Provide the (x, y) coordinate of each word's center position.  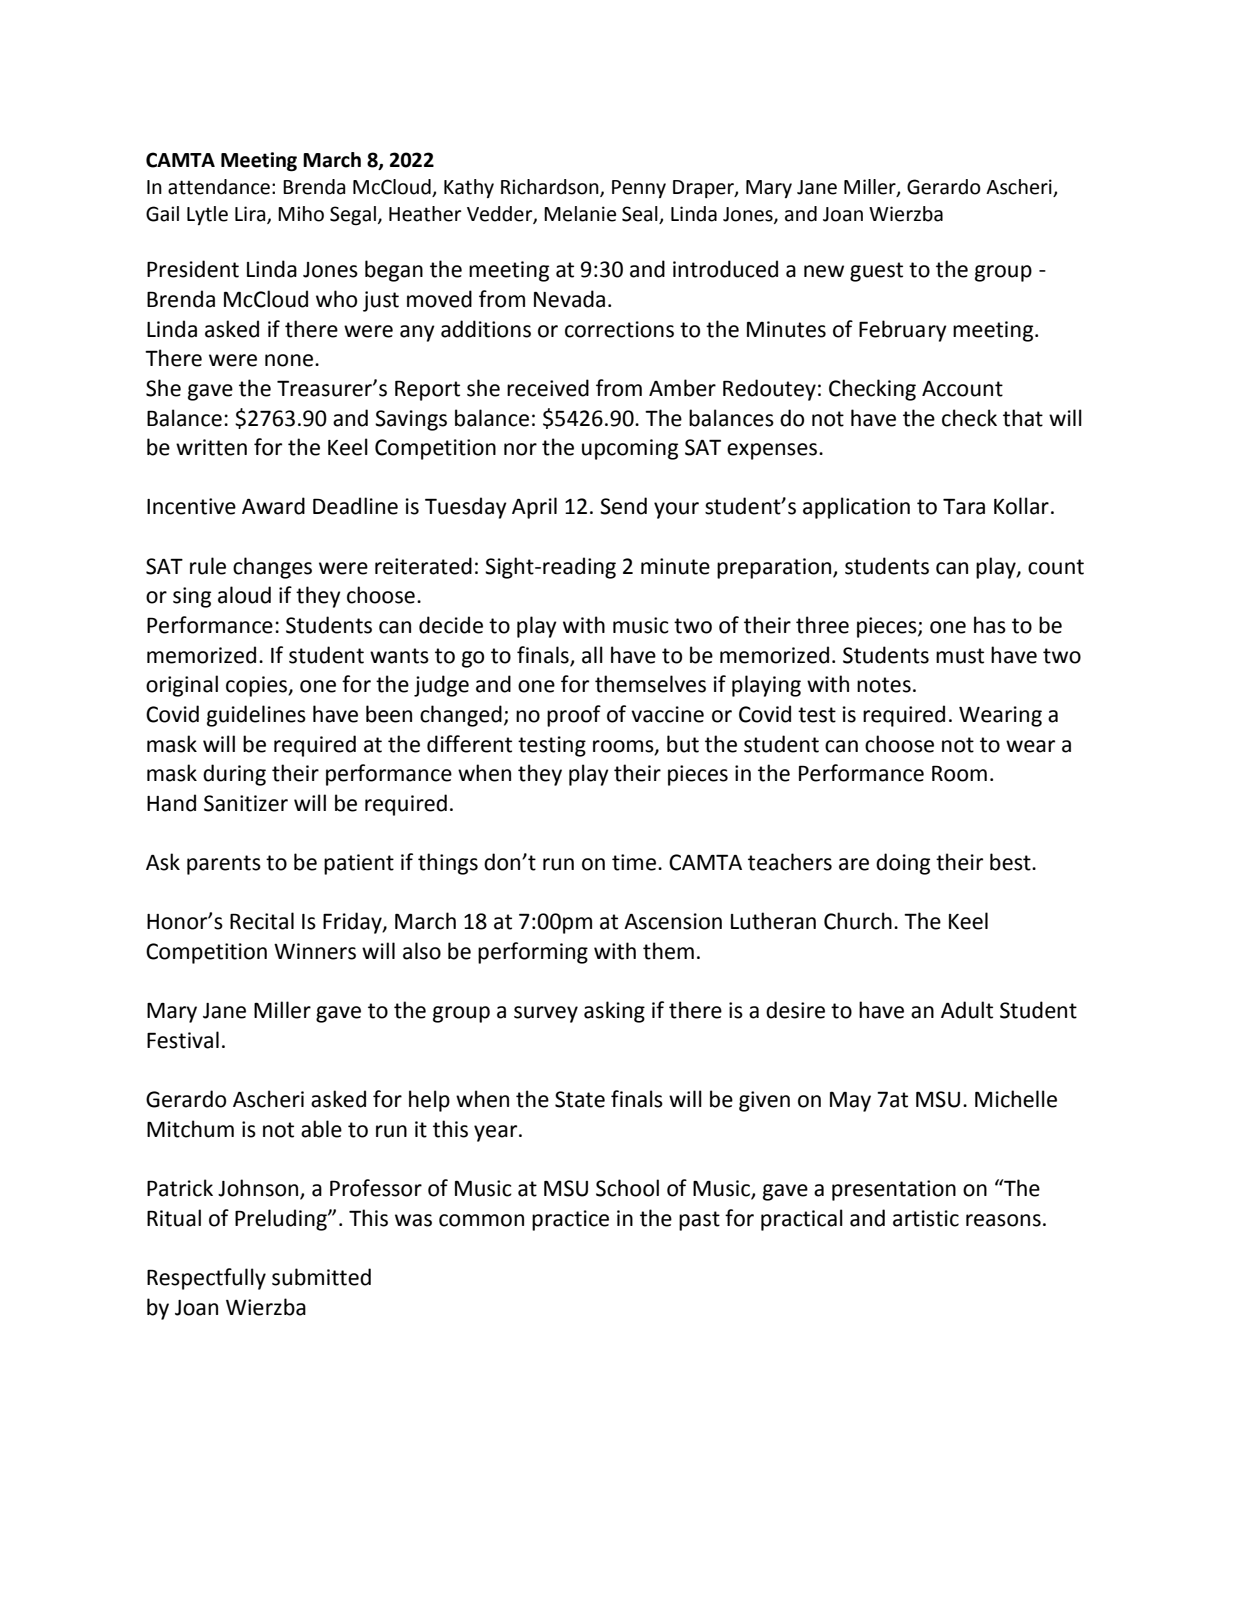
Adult (967, 1010)
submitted (321, 1277)
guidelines (256, 716)
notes (884, 685)
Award (273, 506)
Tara (964, 506)
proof (574, 716)
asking (614, 1012)
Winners (315, 951)
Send (623, 506)
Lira (251, 215)
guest (876, 272)
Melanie (580, 214)
